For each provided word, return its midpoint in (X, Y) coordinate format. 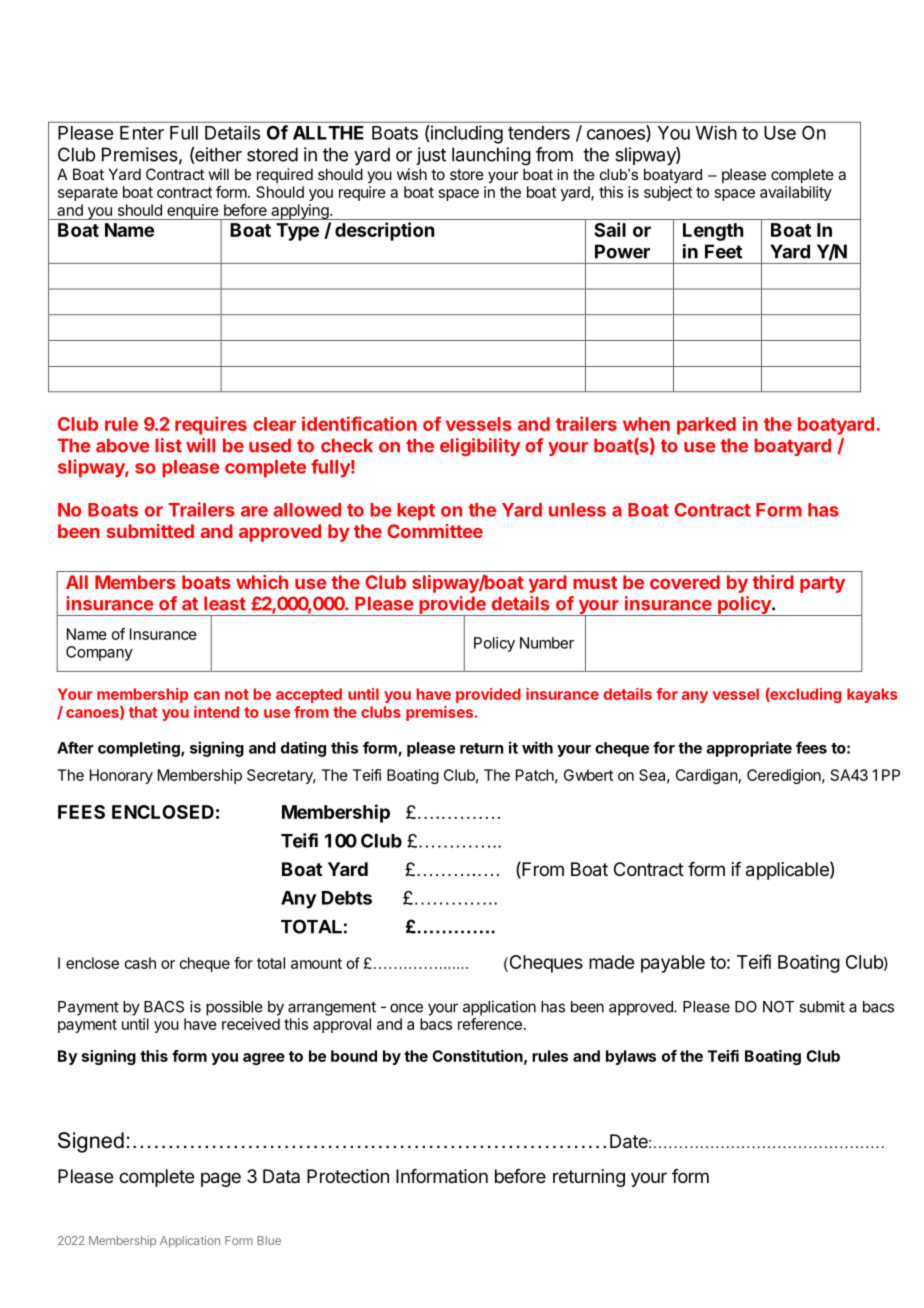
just (431, 156)
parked (706, 426)
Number (547, 643)
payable (673, 964)
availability (796, 193)
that (143, 712)
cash (140, 963)
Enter (142, 133)
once (406, 1008)
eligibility (480, 447)
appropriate (749, 749)
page (221, 1179)
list (168, 445)
